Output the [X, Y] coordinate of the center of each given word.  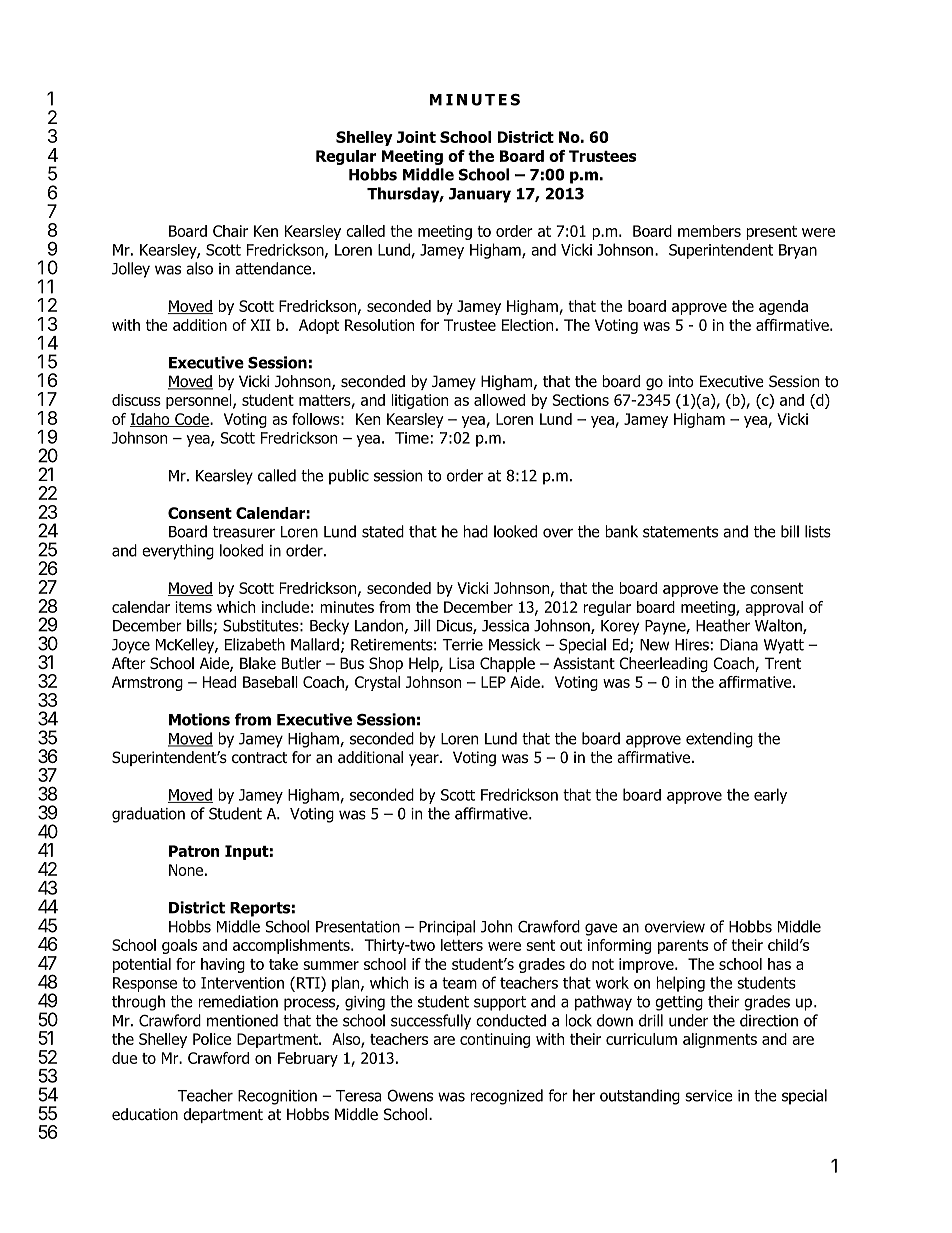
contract [259, 758]
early [770, 796]
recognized [506, 1097]
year [425, 760]
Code [192, 420]
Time [412, 438]
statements [680, 532]
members [709, 231]
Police [212, 1039]
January [480, 195]
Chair [230, 231]
